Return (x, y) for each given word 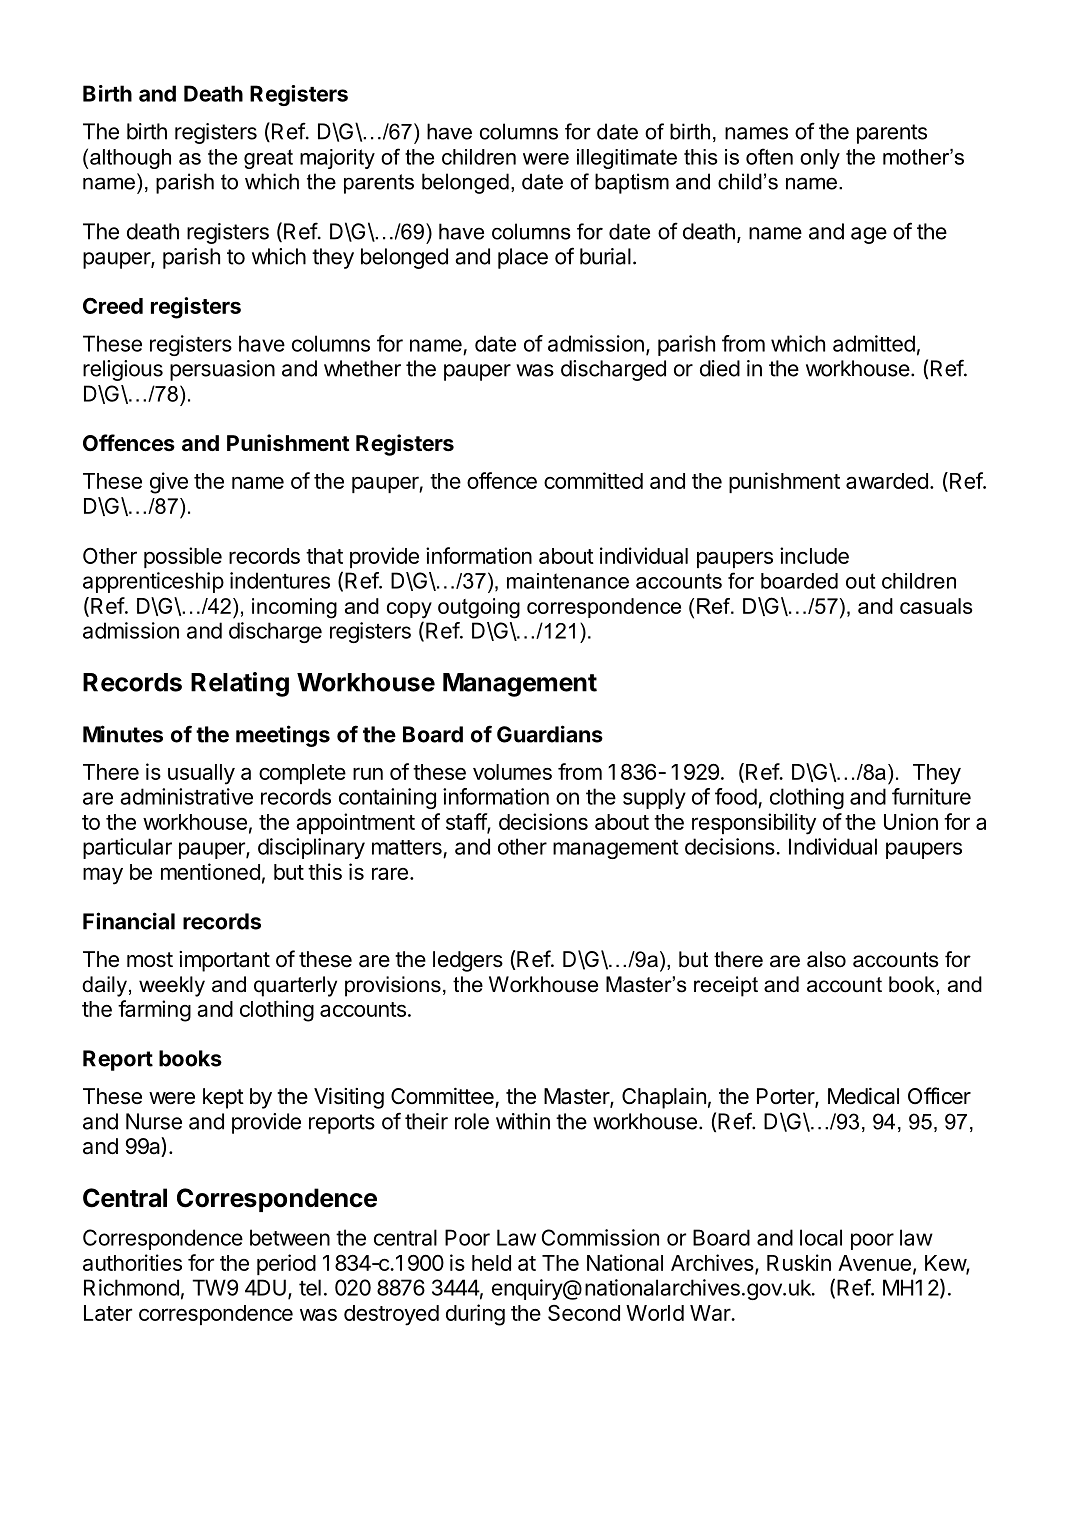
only (820, 159)
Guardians (550, 734)
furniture (931, 796)
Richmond (131, 1287)
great (268, 159)
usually (201, 774)
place (523, 258)
